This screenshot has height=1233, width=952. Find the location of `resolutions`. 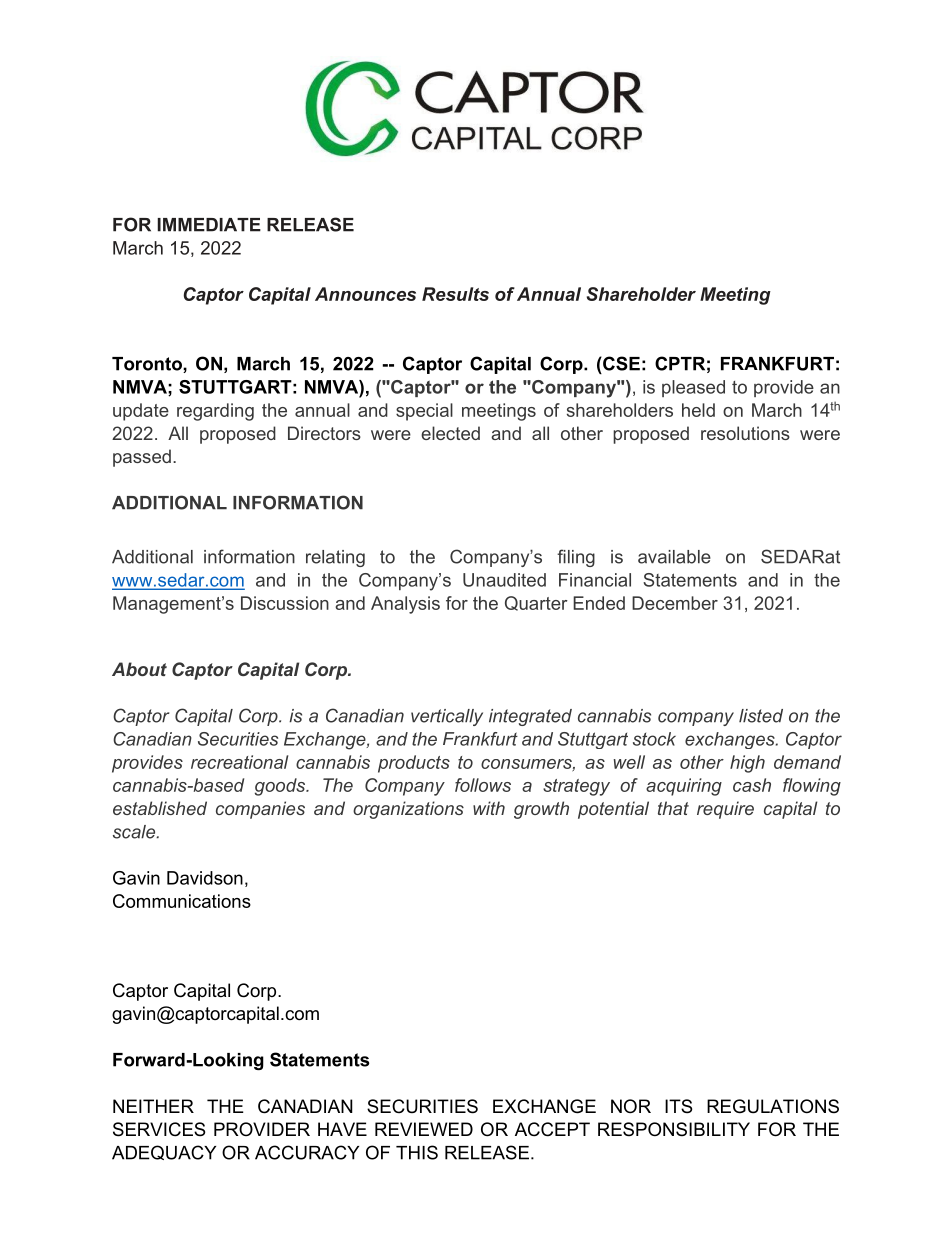

resolutions is located at coordinates (745, 433).
